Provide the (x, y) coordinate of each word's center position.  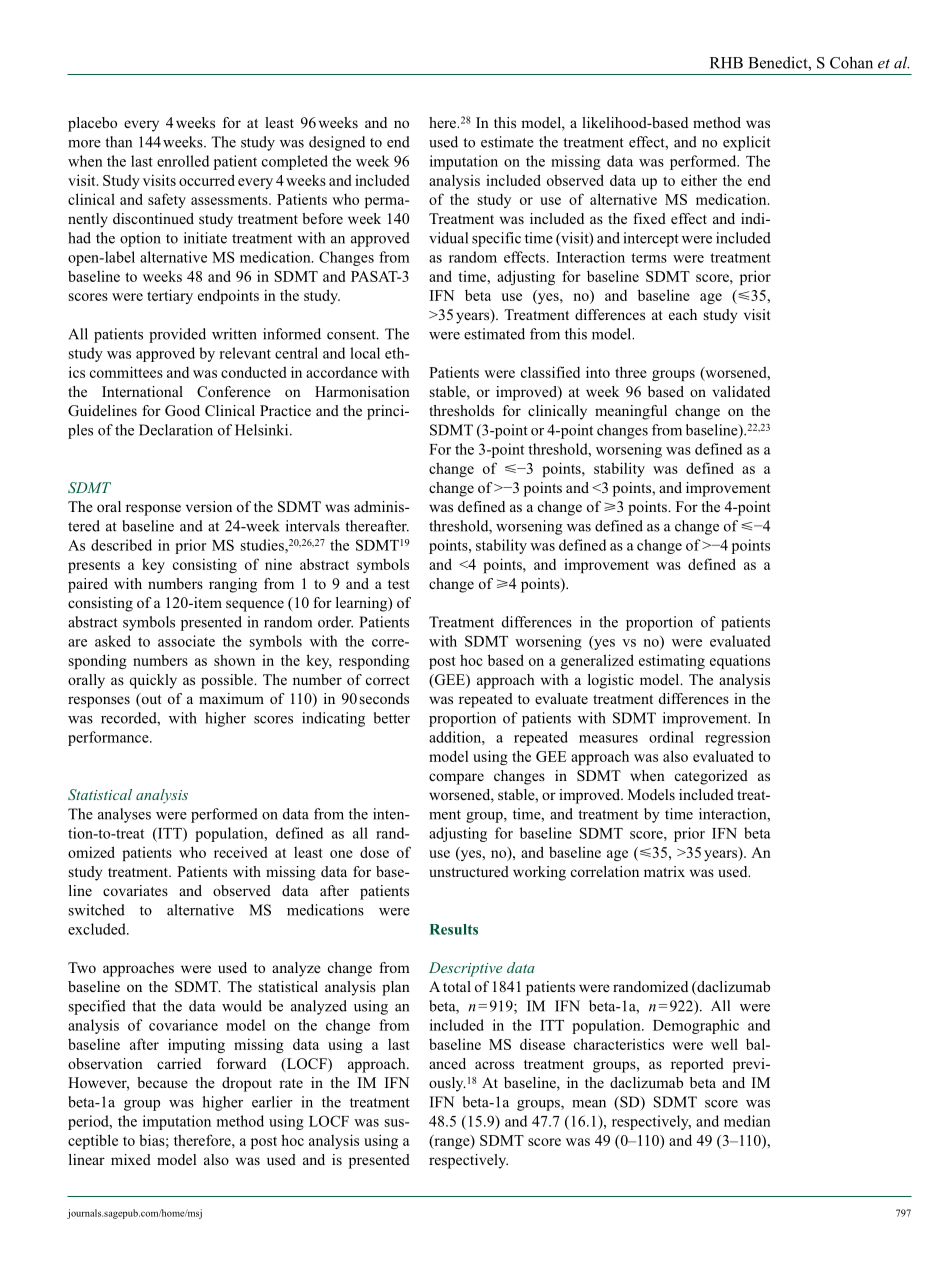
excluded (98, 929)
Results (453, 929)
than (118, 142)
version (209, 506)
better (392, 718)
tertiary (170, 296)
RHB (726, 63)
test (399, 584)
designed (337, 143)
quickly (153, 681)
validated (741, 391)
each (683, 314)
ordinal (671, 737)
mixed (131, 1159)
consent (352, 335)
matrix (664, 871)
